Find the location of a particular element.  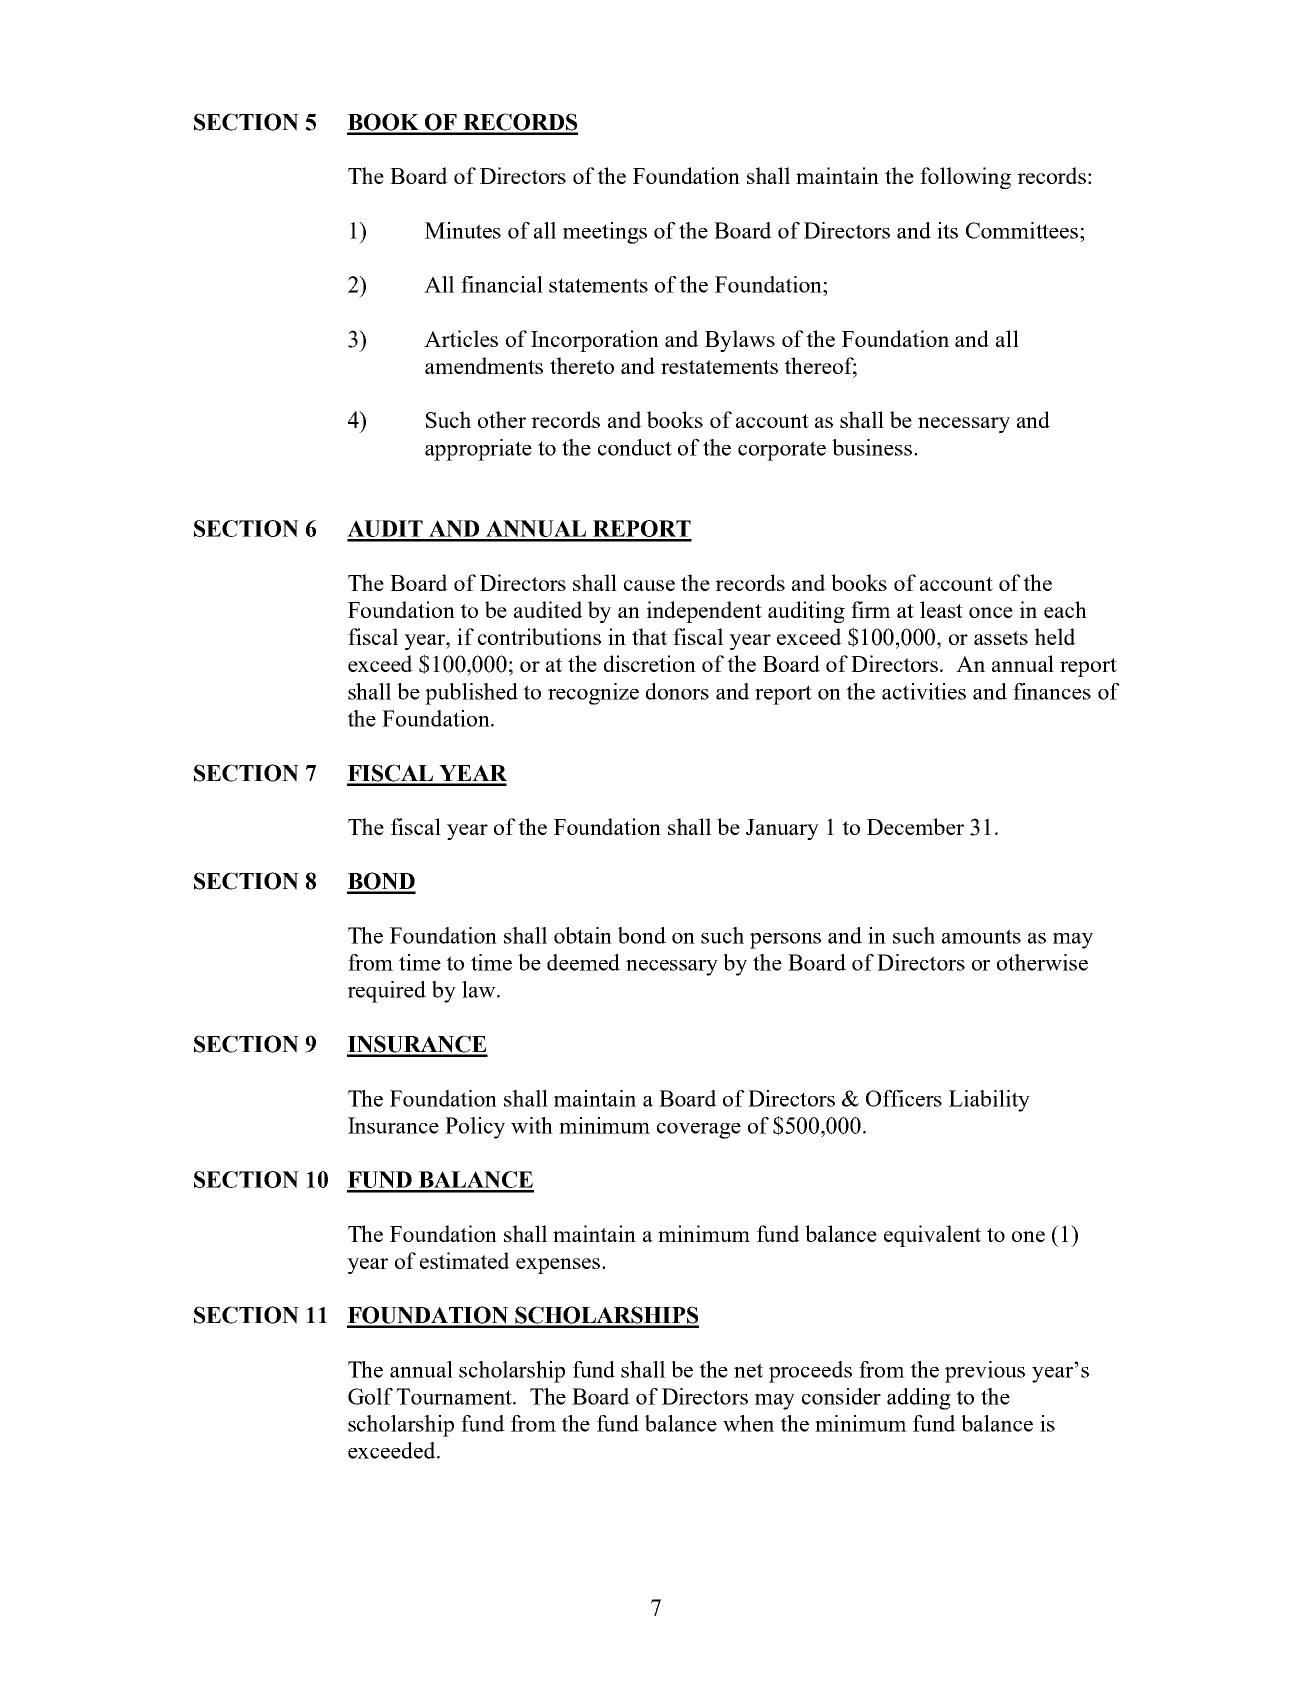

published is located at coordinates (471, 694).
